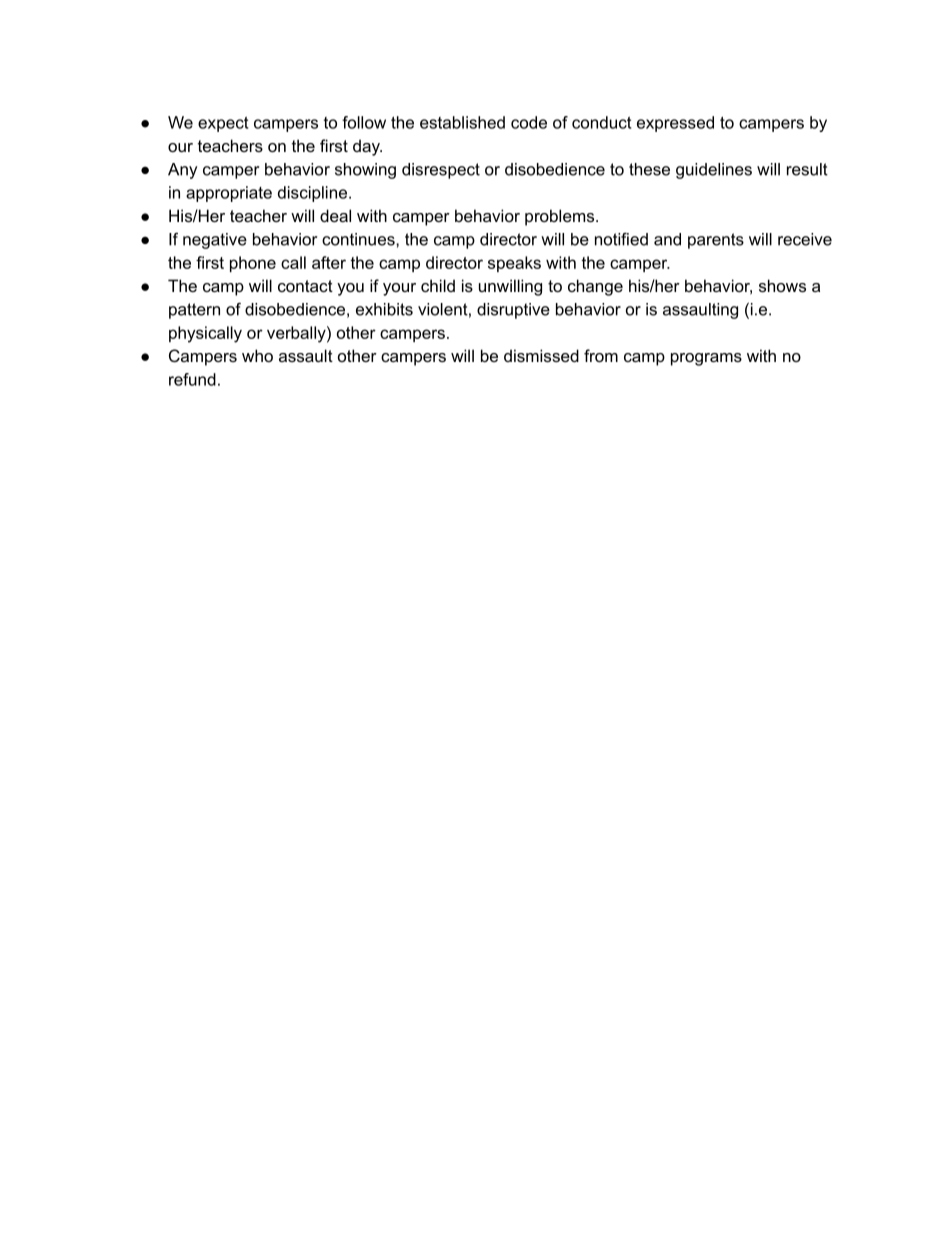  What do you see at coordinates (514, 264) in the screenshot?
I see `speaks` at bounding box center [514, 264].
